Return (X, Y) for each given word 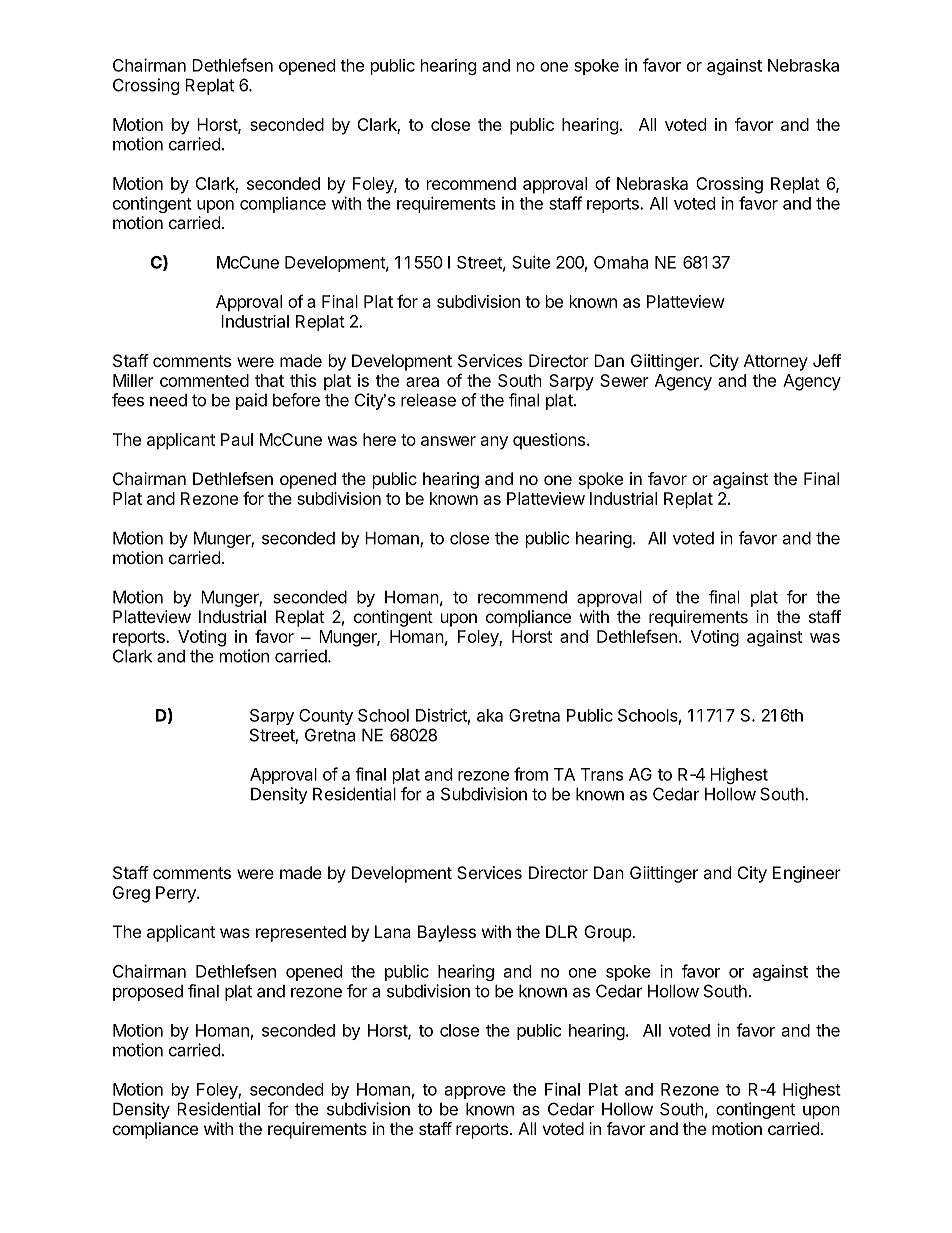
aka (490, 715)
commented (204, 380)
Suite (531, 262)
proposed (148, 993)
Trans (602, 774)
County (326, 717)
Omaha (621, 262)
